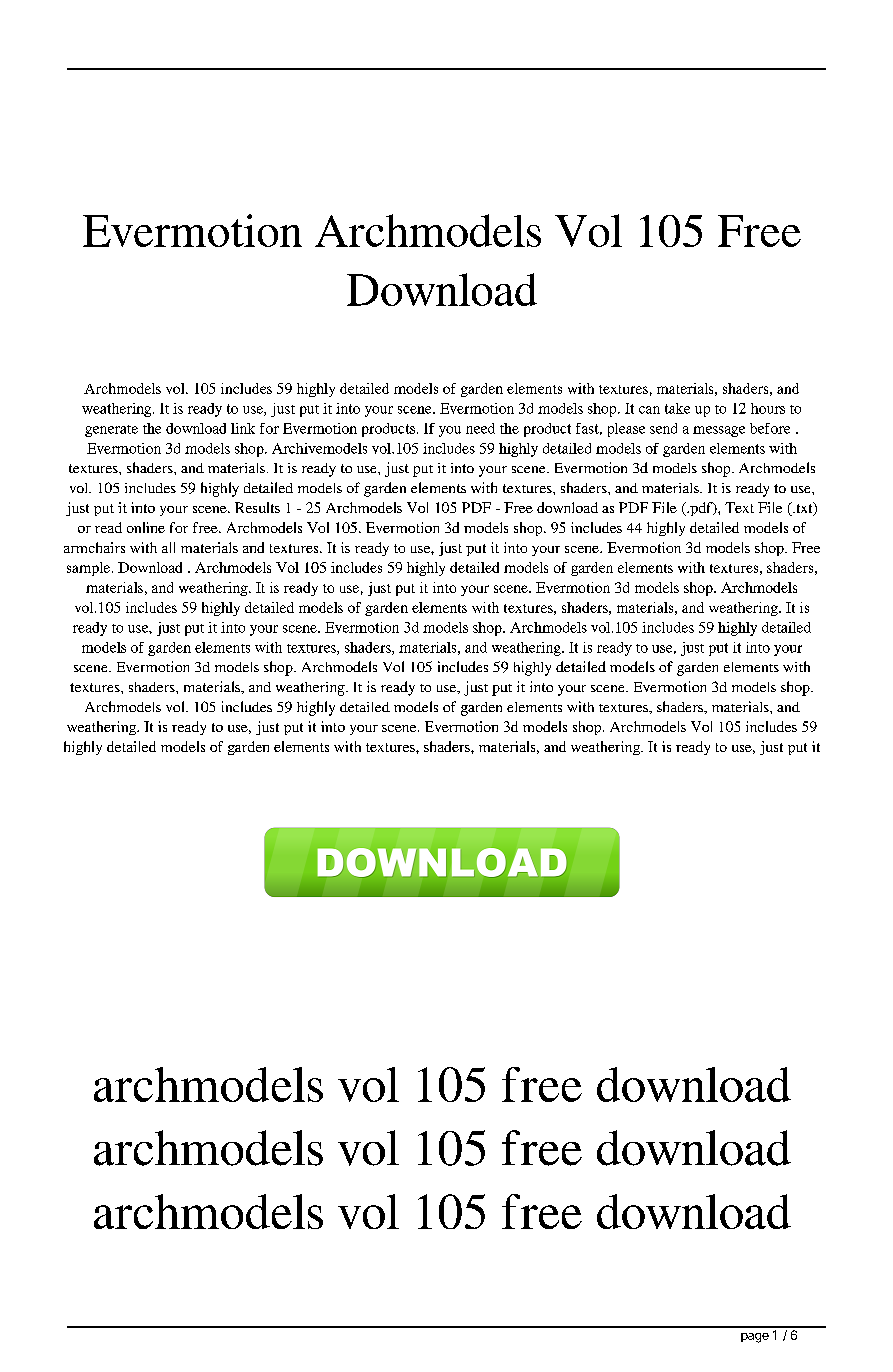 The height and width of the page is (1372, 893). Describe the element at coordinates (480, 428) in the page. I see `need` at that location.
